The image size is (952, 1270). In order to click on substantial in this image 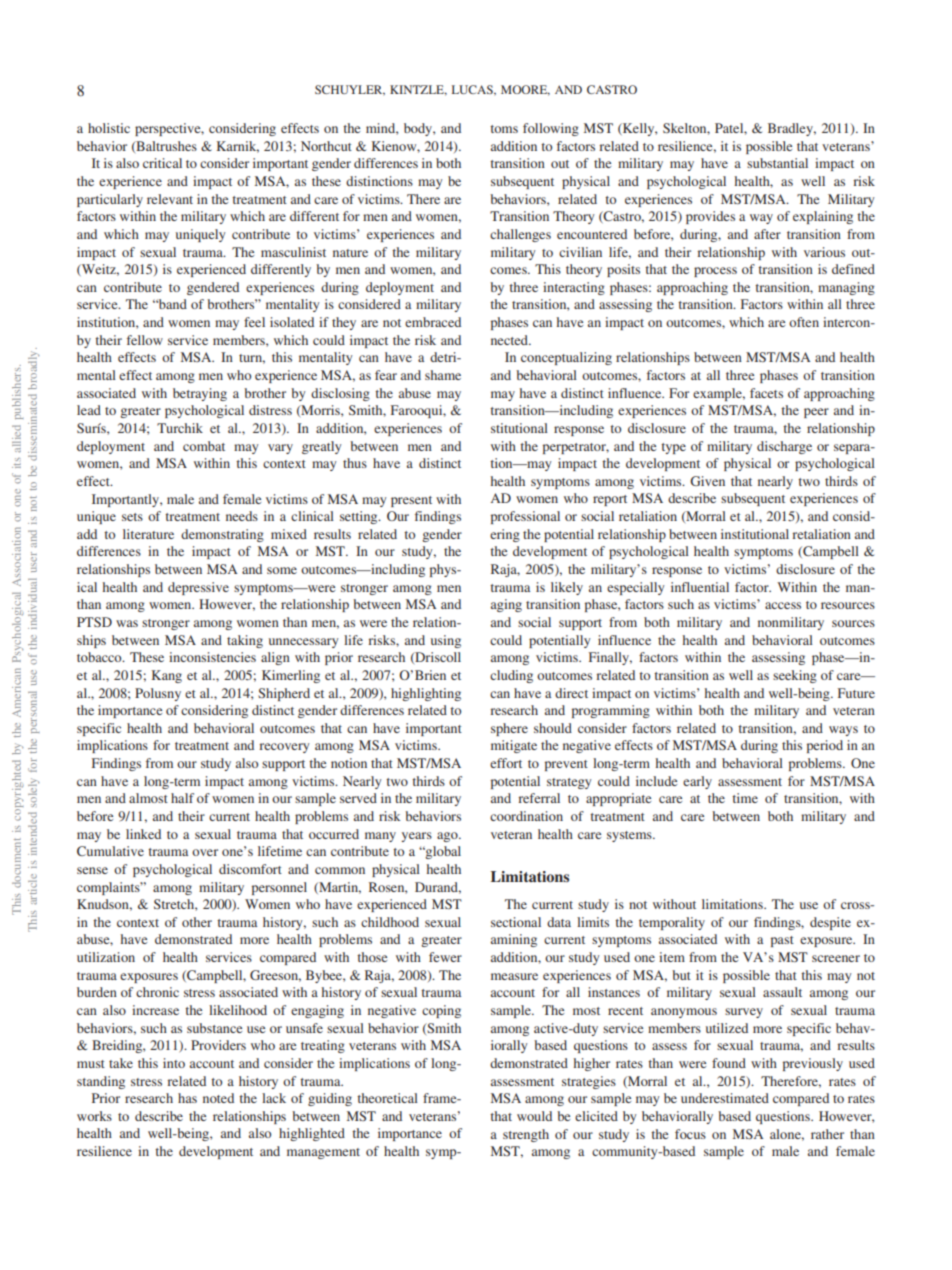, I will do `click(777, 163)`.
